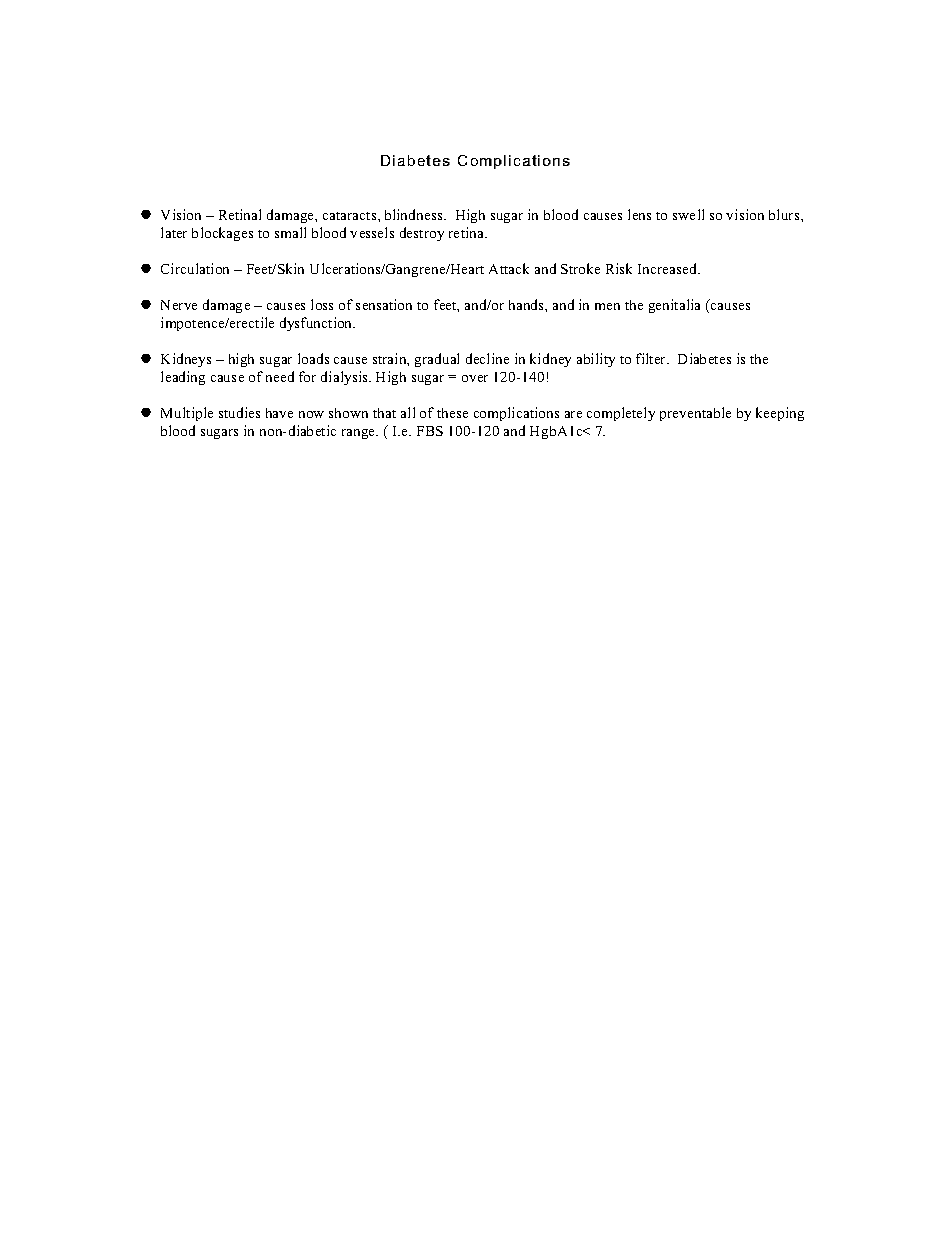 Image resolution: width=952 pixels, height=1233 pixels. Describe the element at coordinates (239, 412) in the screenshot. I see `studies` at that location.
